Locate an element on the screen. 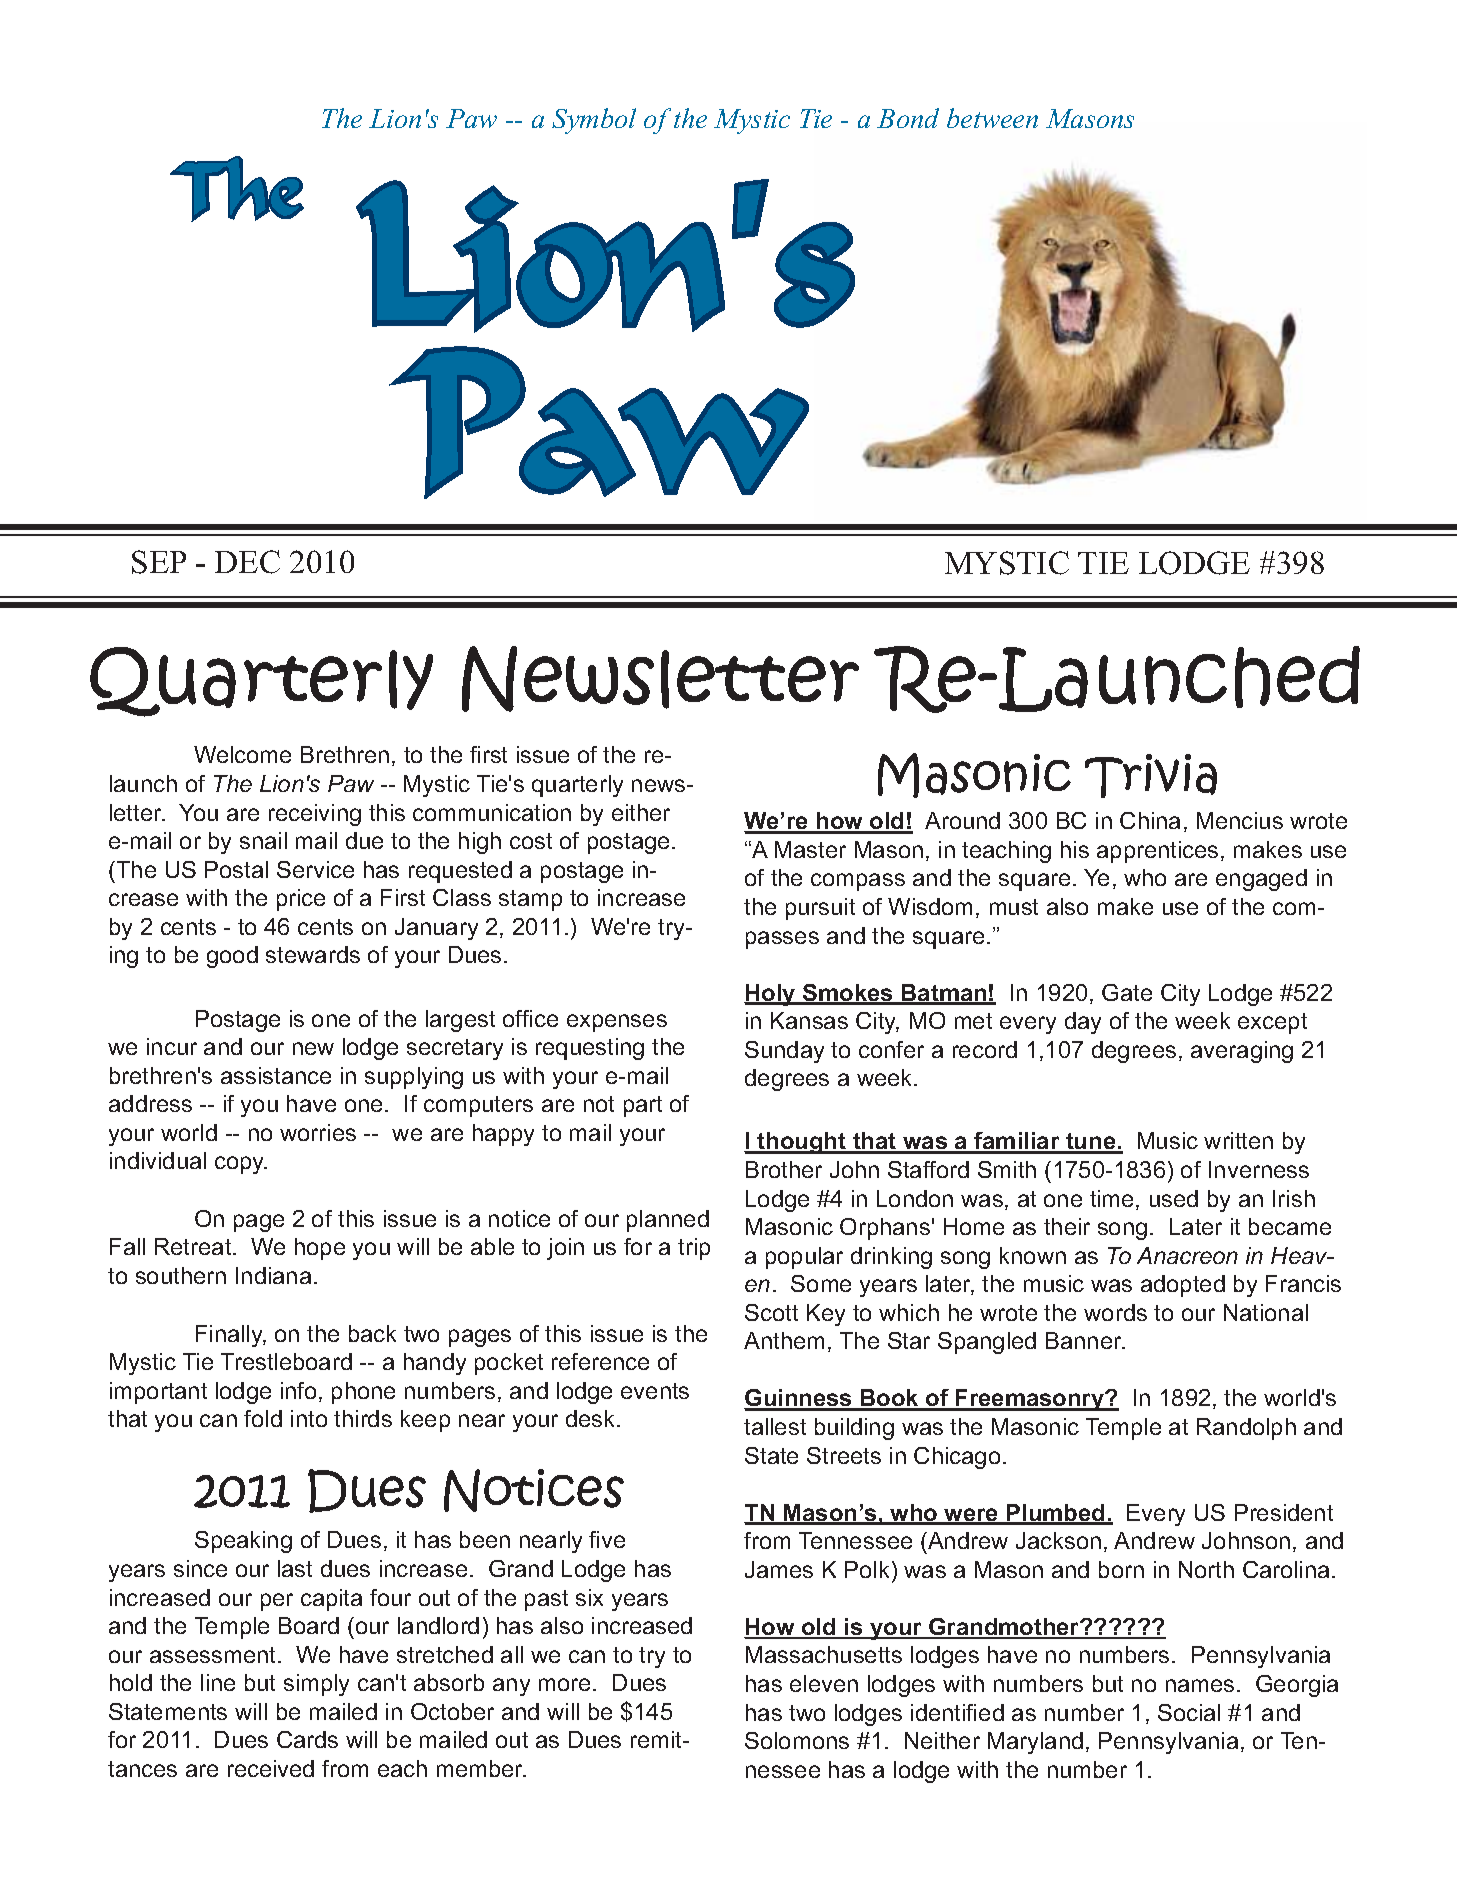 This screenshot has width=1457, height=1885. communication is located at coordinates (492, 812).
